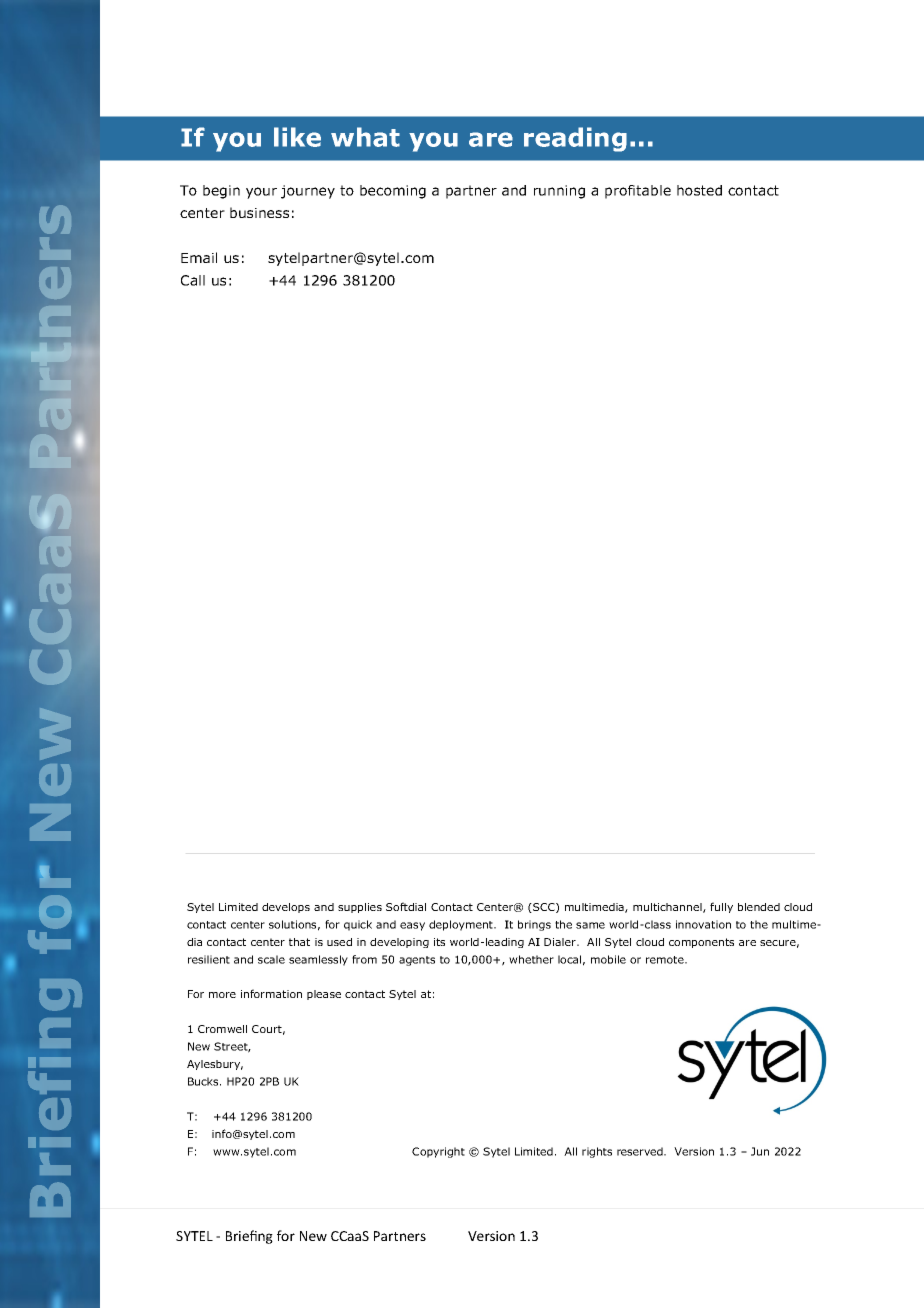 This screenshot has width=924, height=1308. Describe the element at coordinates (249, 1237) in the screenshot. I see `Briefing` at that location.
